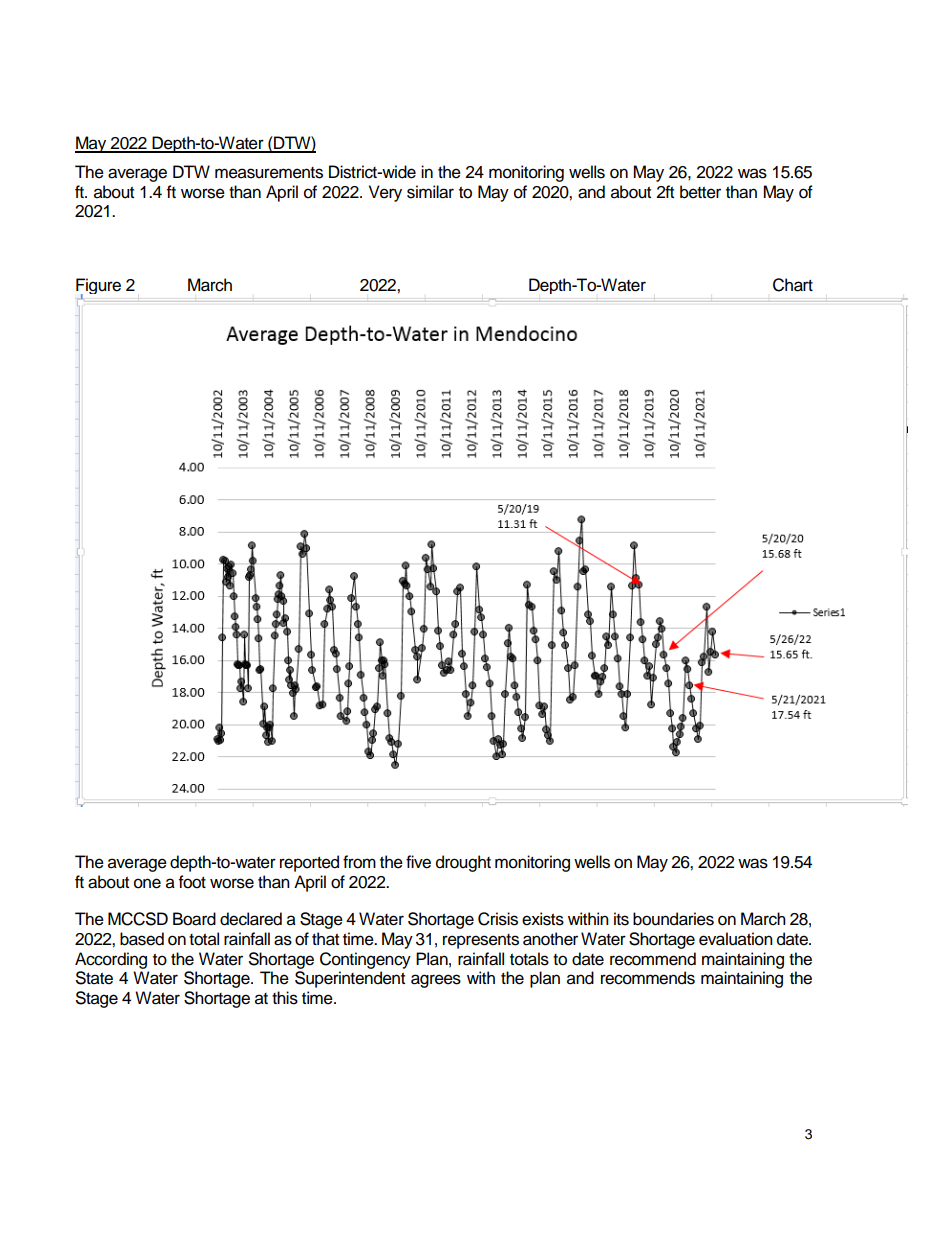 The image size is (952, 1233). What do you see at coordinates (430, 192) in the image?
I see `similar` at bounding box center [430, 192].
